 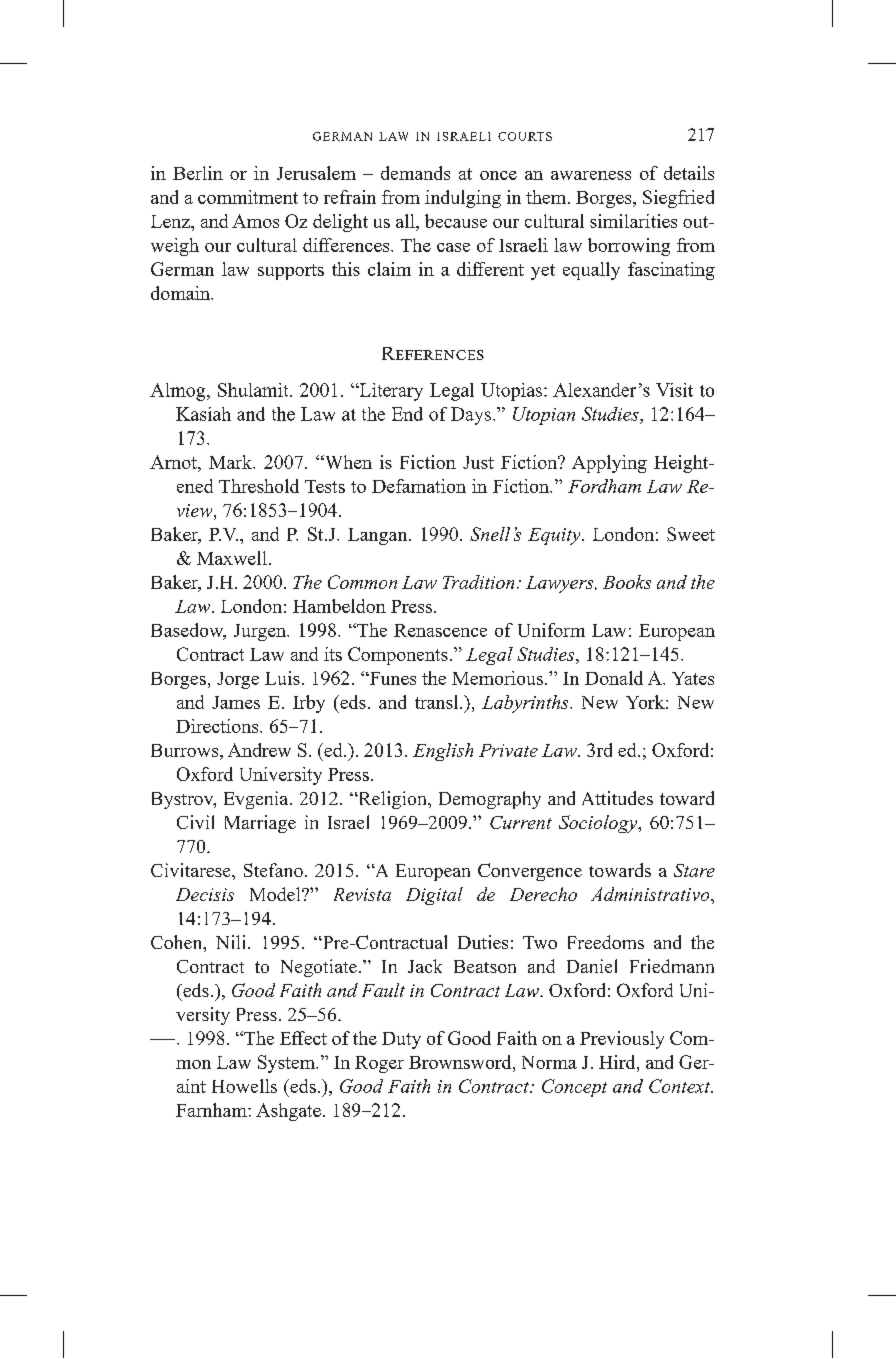 I want to click on awareness, so click(x=591, y=175).
